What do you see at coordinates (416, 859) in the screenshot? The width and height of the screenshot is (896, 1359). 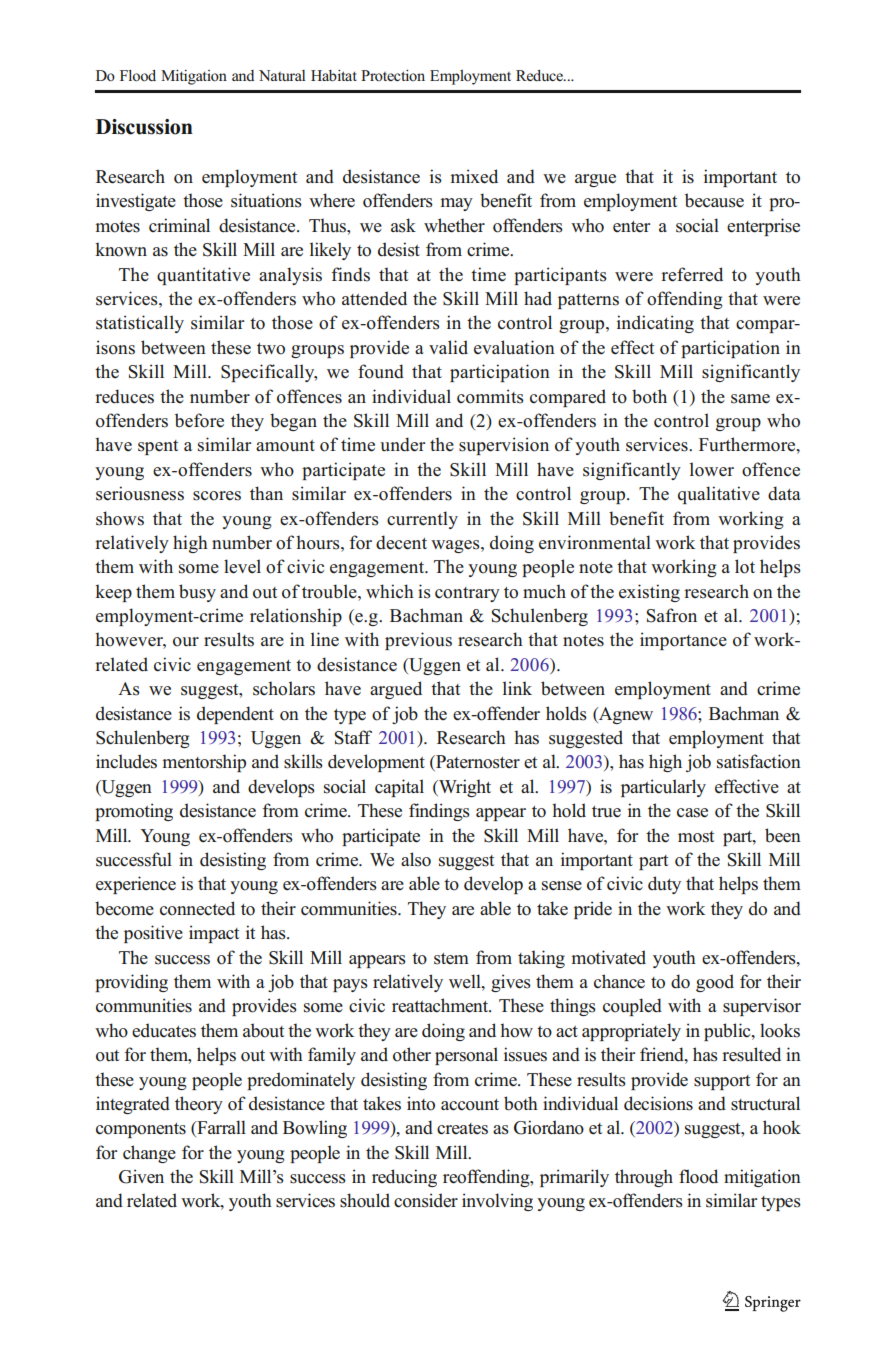 I see `also` at bounding box center [416, 859].
